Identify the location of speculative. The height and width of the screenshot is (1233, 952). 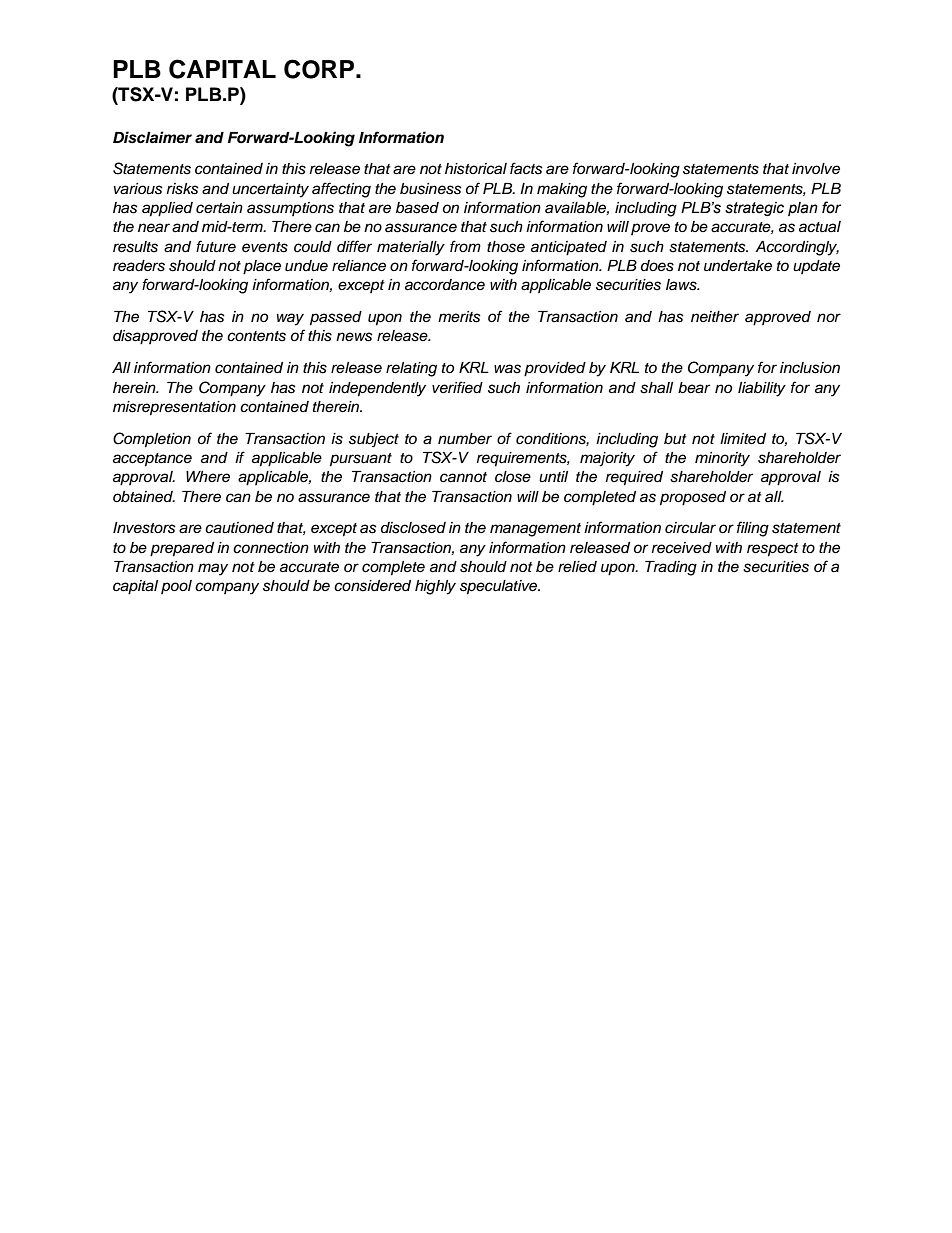
(500, 587).
